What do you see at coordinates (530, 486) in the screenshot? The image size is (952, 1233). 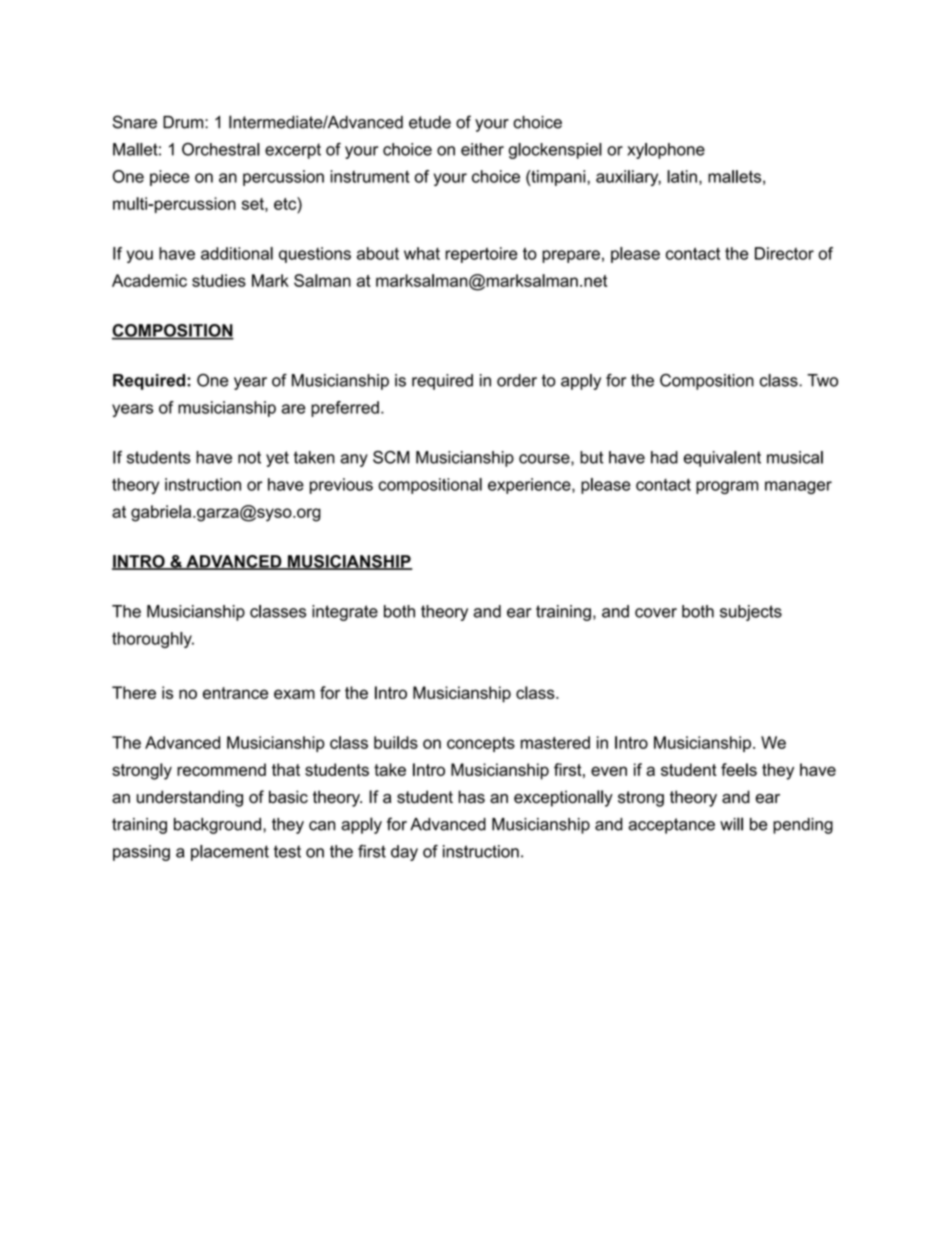 I see `experience` at bounding box center [530, 486].
